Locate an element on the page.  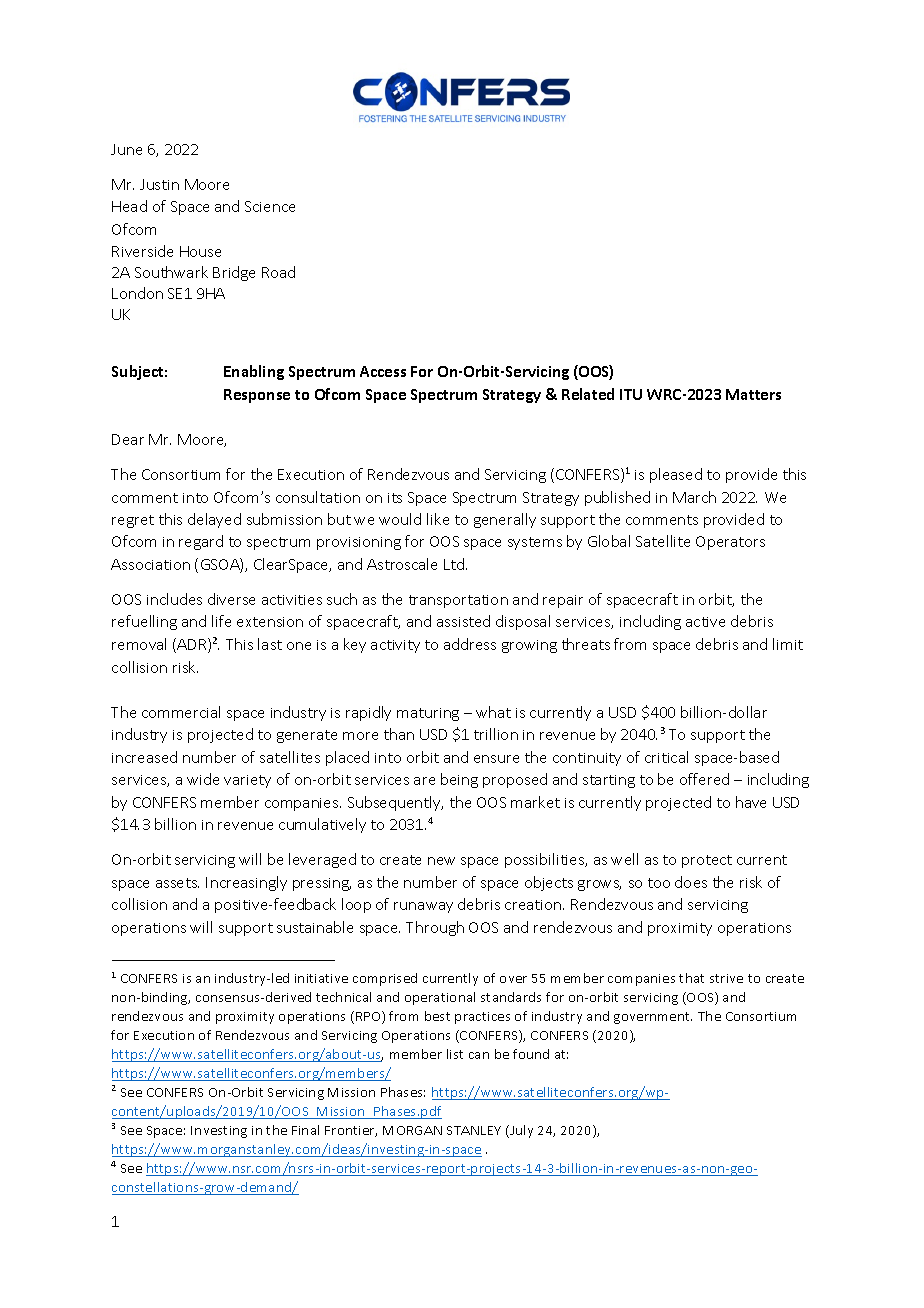
delayed is located at coordinates (214, 520).
